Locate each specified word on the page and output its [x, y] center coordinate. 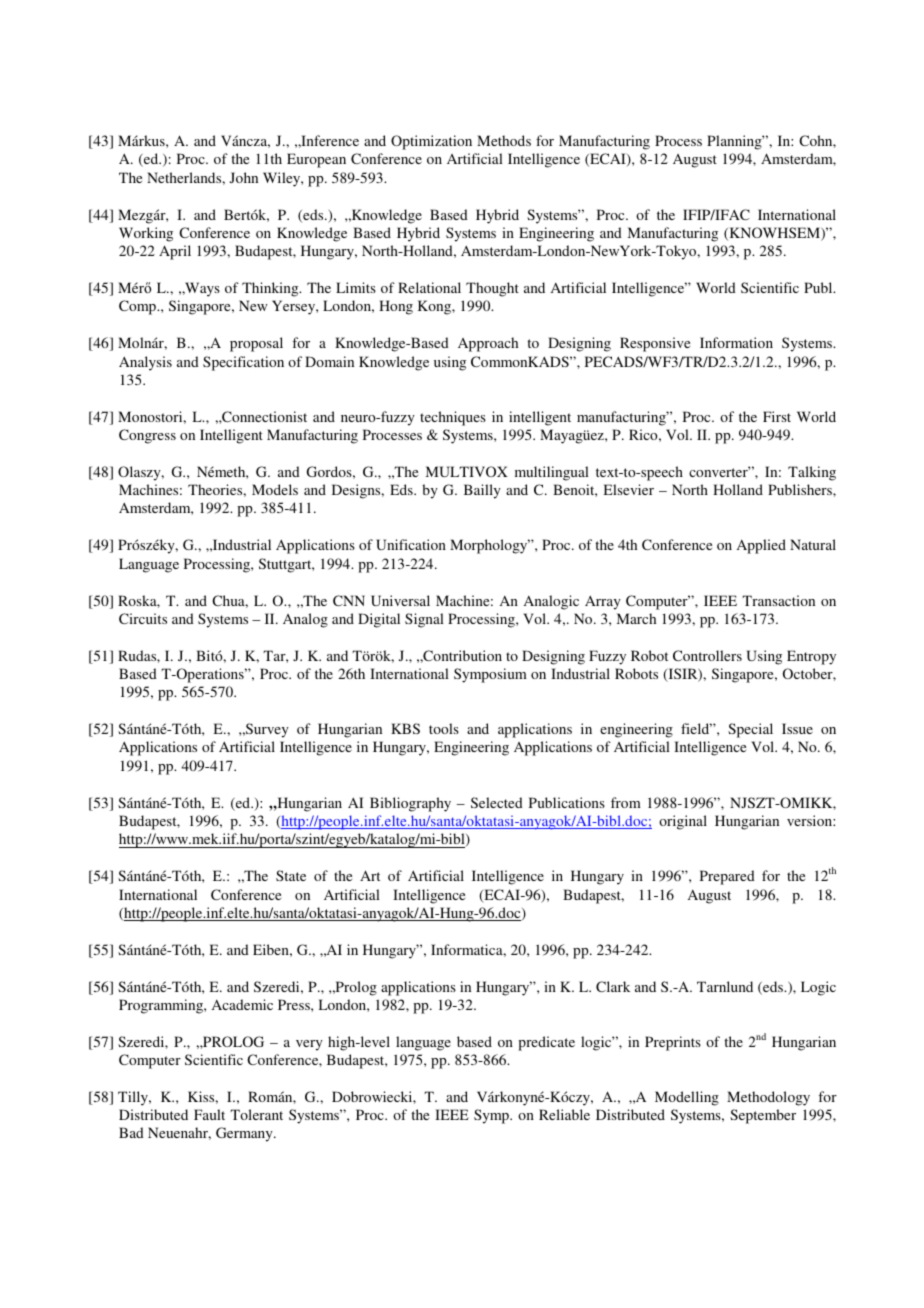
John [244, 177]
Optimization [431, 142]
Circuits [143, 618]
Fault [209, 1114]
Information [736, 342]
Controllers [707, 655]
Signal [424, 620]
